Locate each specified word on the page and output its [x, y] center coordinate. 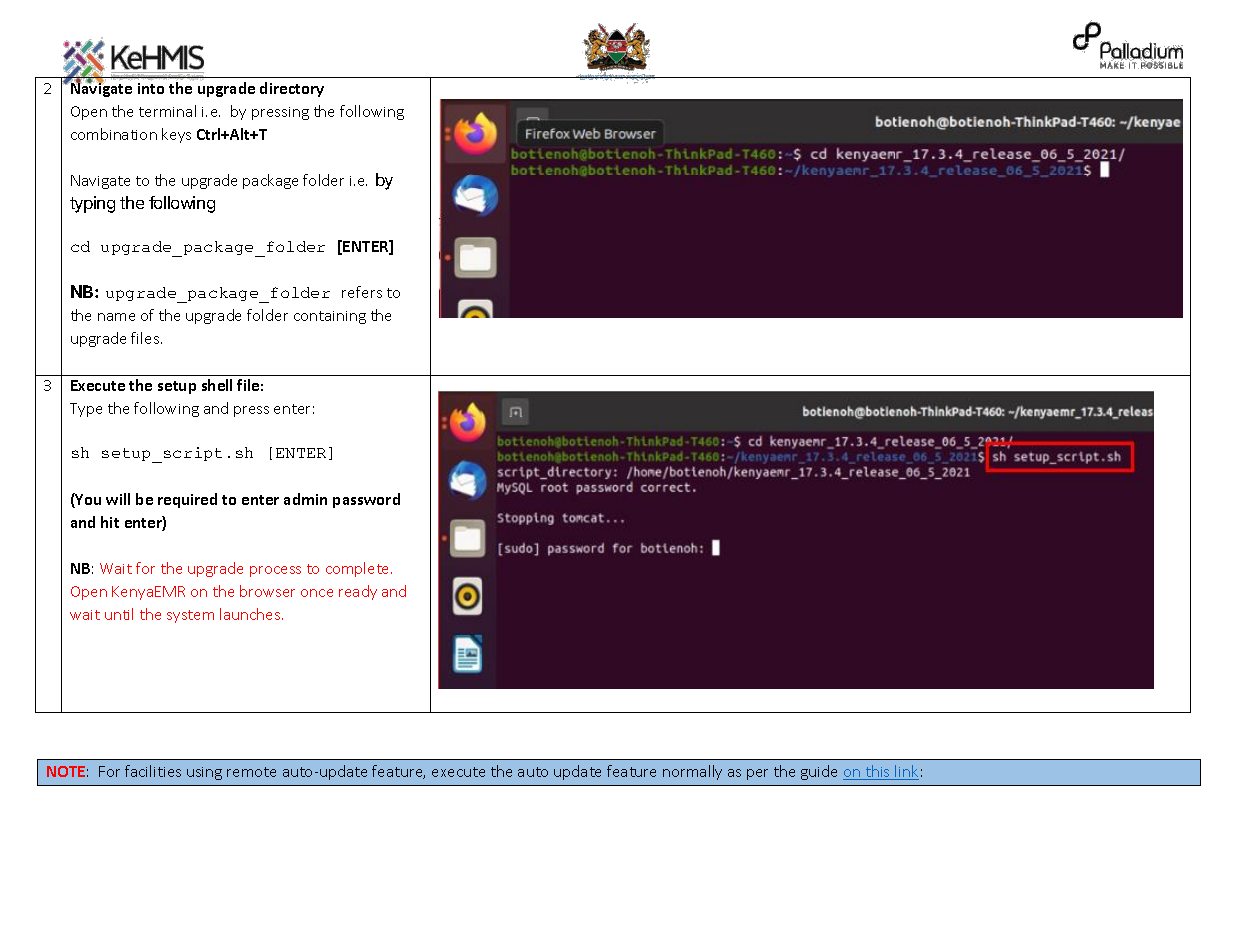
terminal [167, 111]
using [204, 773]
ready [358, 592]
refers [362, 292]
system [190, 616]
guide [819, 772]
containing [330, 317]
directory [292, 89]
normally [692, 772]
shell [217, 385]
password [366, 500]
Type [86, 410]
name [116, 317]
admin [305, 499]
